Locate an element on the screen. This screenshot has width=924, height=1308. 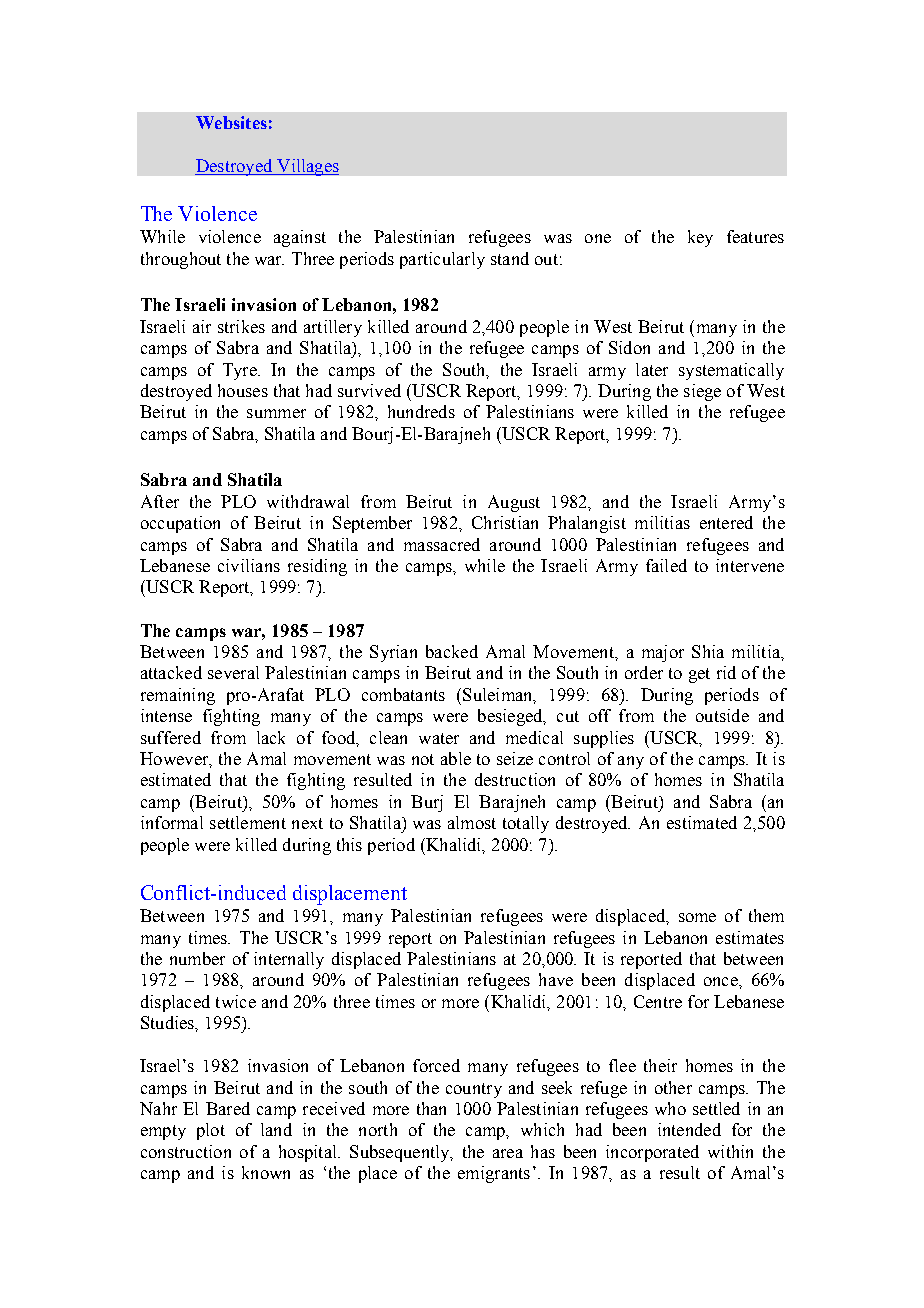
outside is located at coordinates (722, 715).
